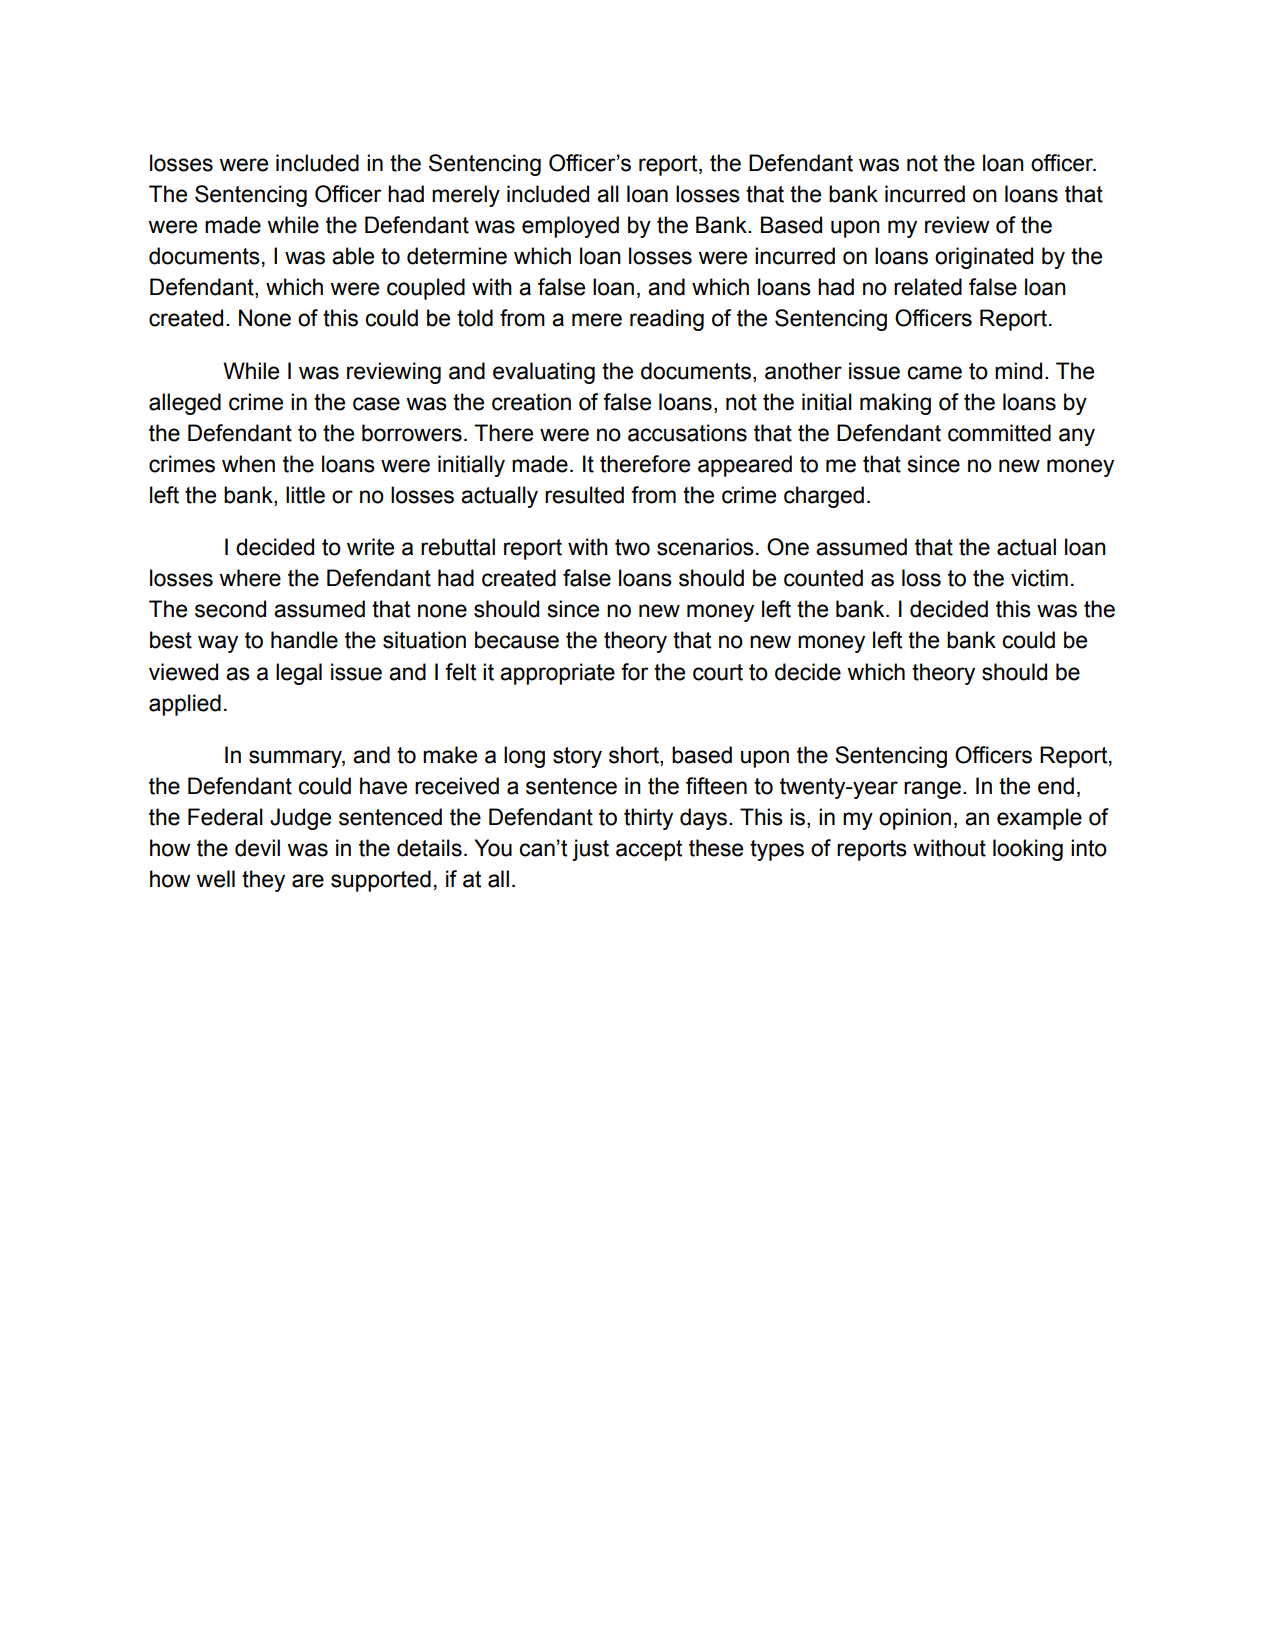 This image has width=1266, height=1638. Describe the element at coordinates (557, 674) in the image. I see `appropriate` at that location.
